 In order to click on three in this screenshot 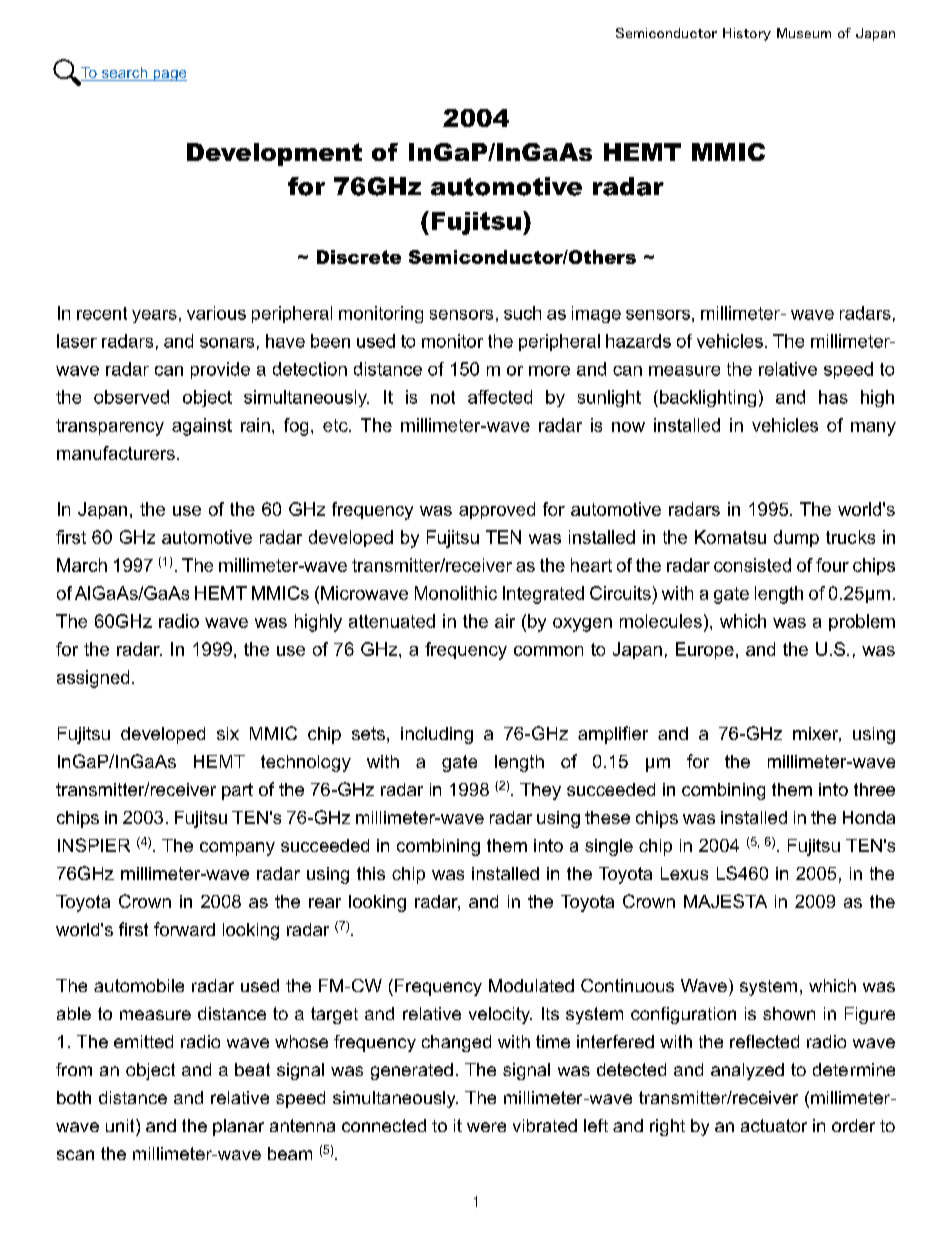, I will do `click(874, 789)`.
